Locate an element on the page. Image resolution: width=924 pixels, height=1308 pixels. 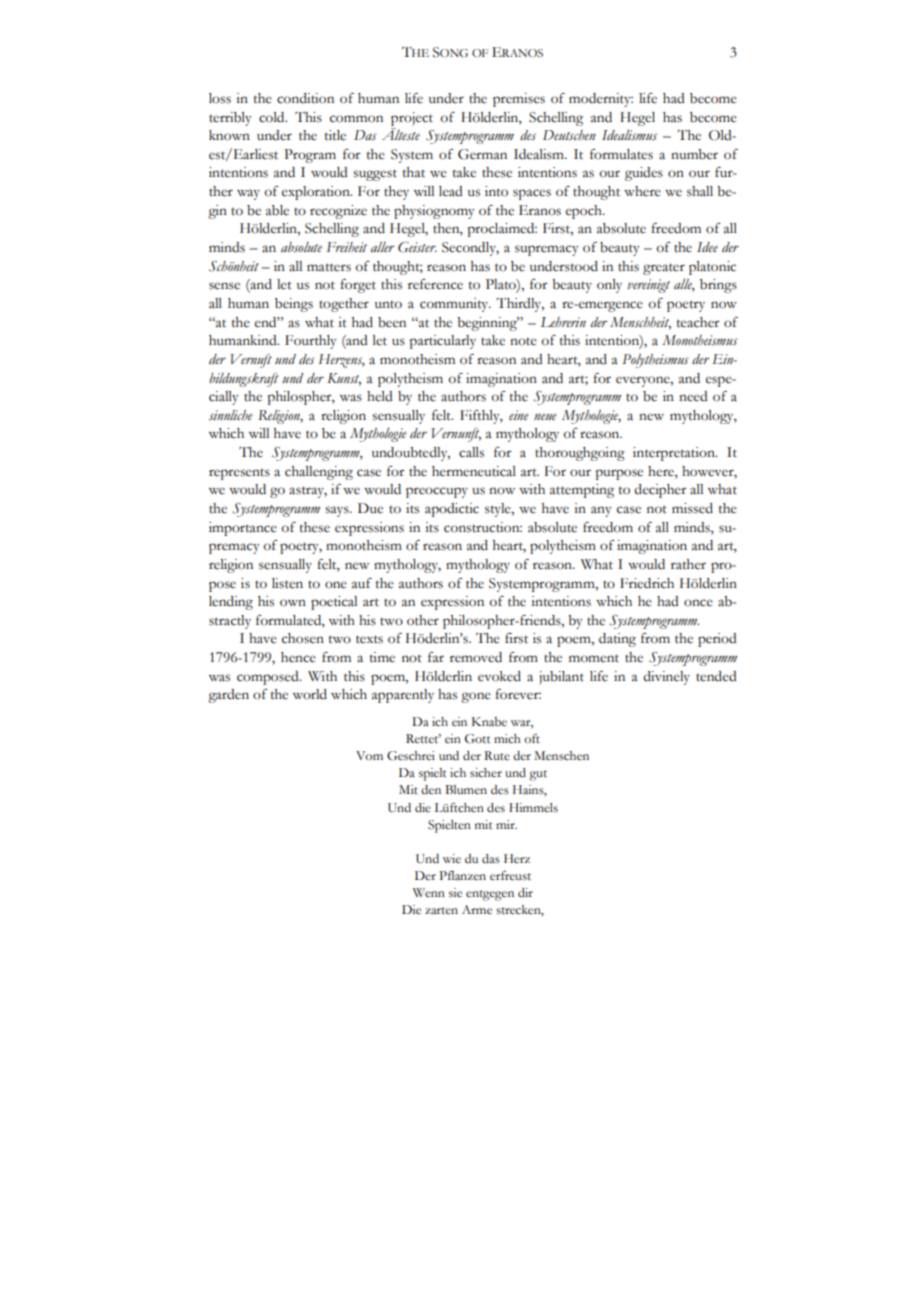
wie is located at coordinates (452, 859).
